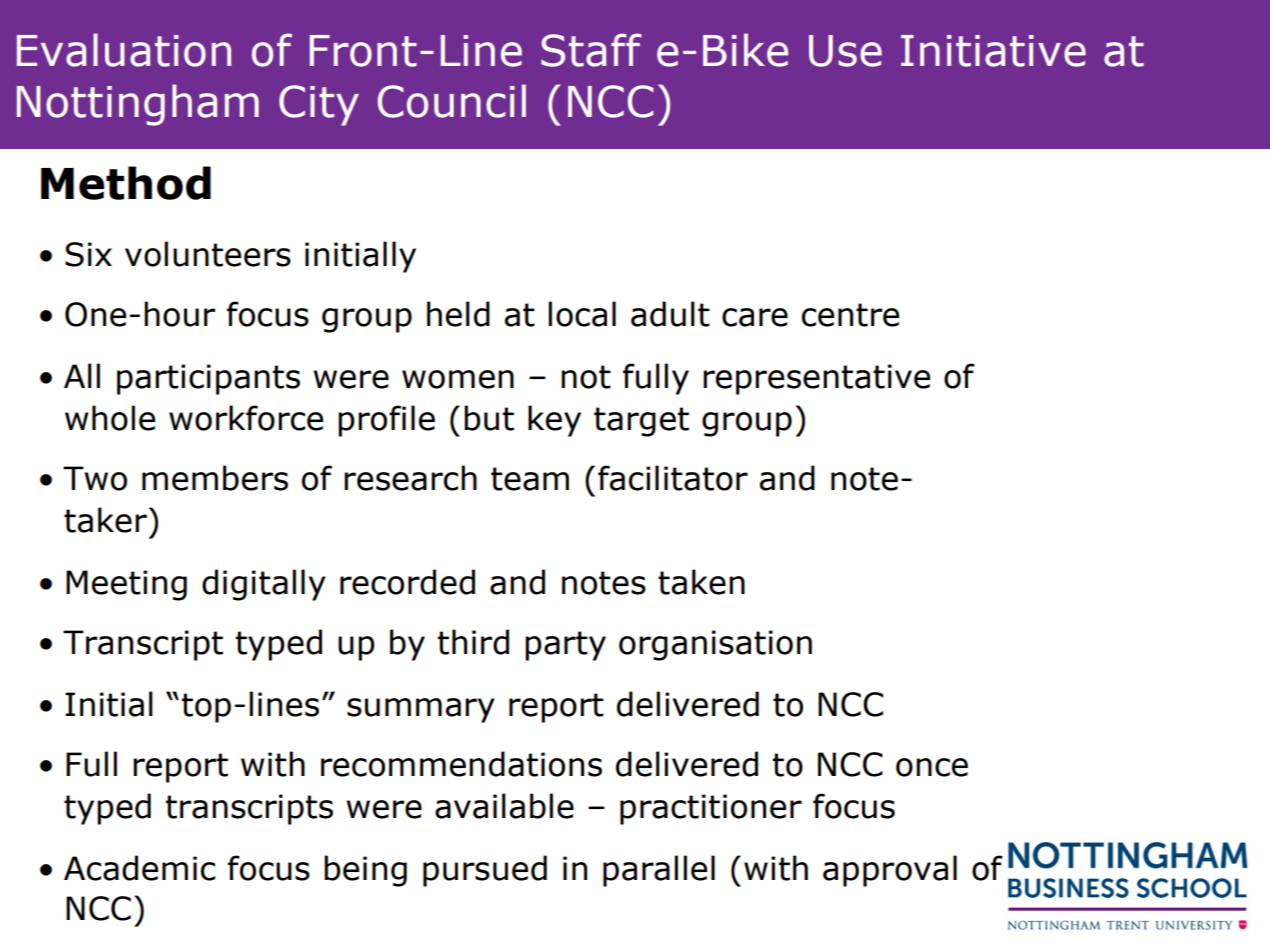 The width and height of the screenshot is (1270, 952). I want to click on pursued, so click(485, 871).
